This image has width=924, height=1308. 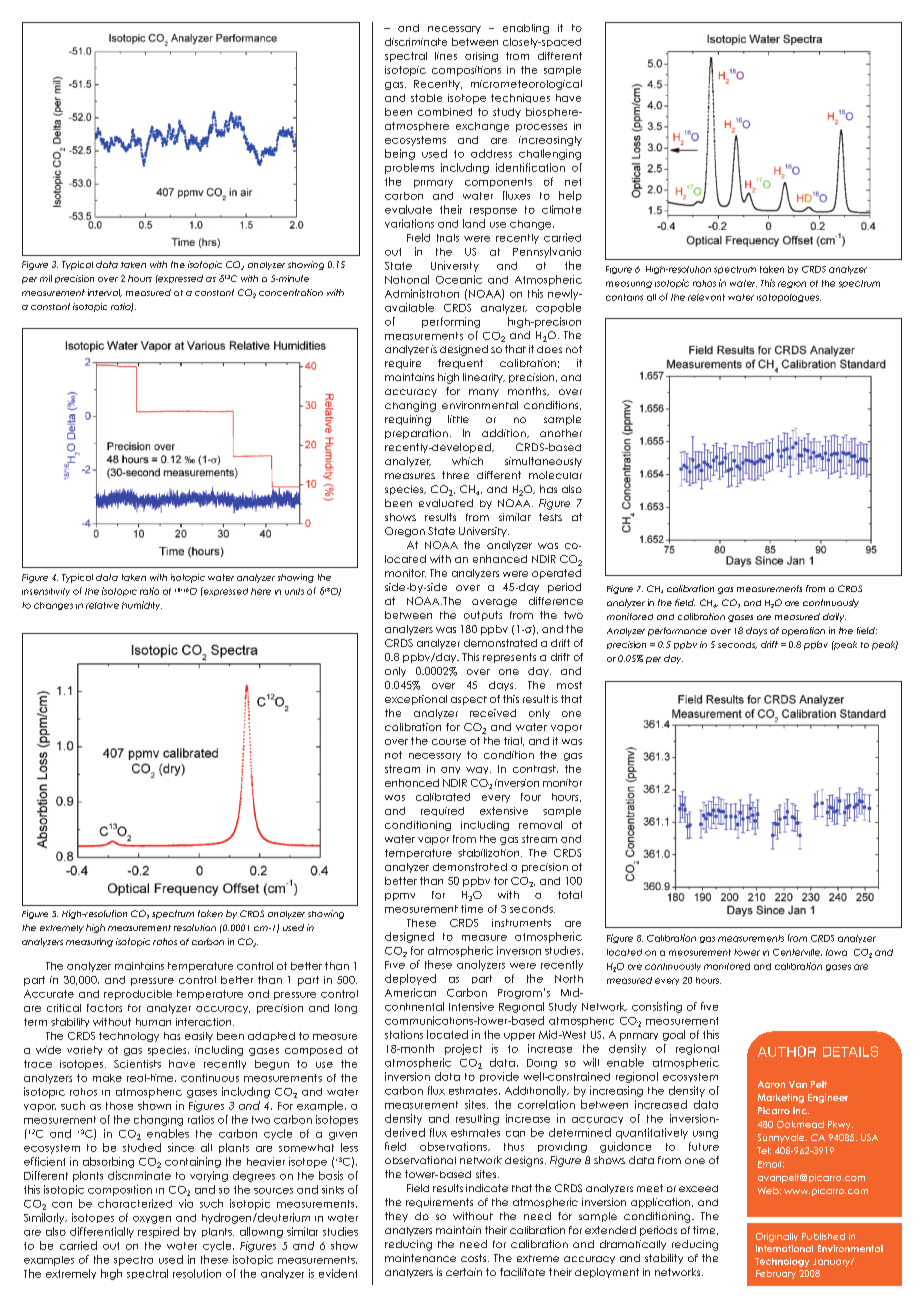 I want to click on lines, so click(x=446, y=56).
